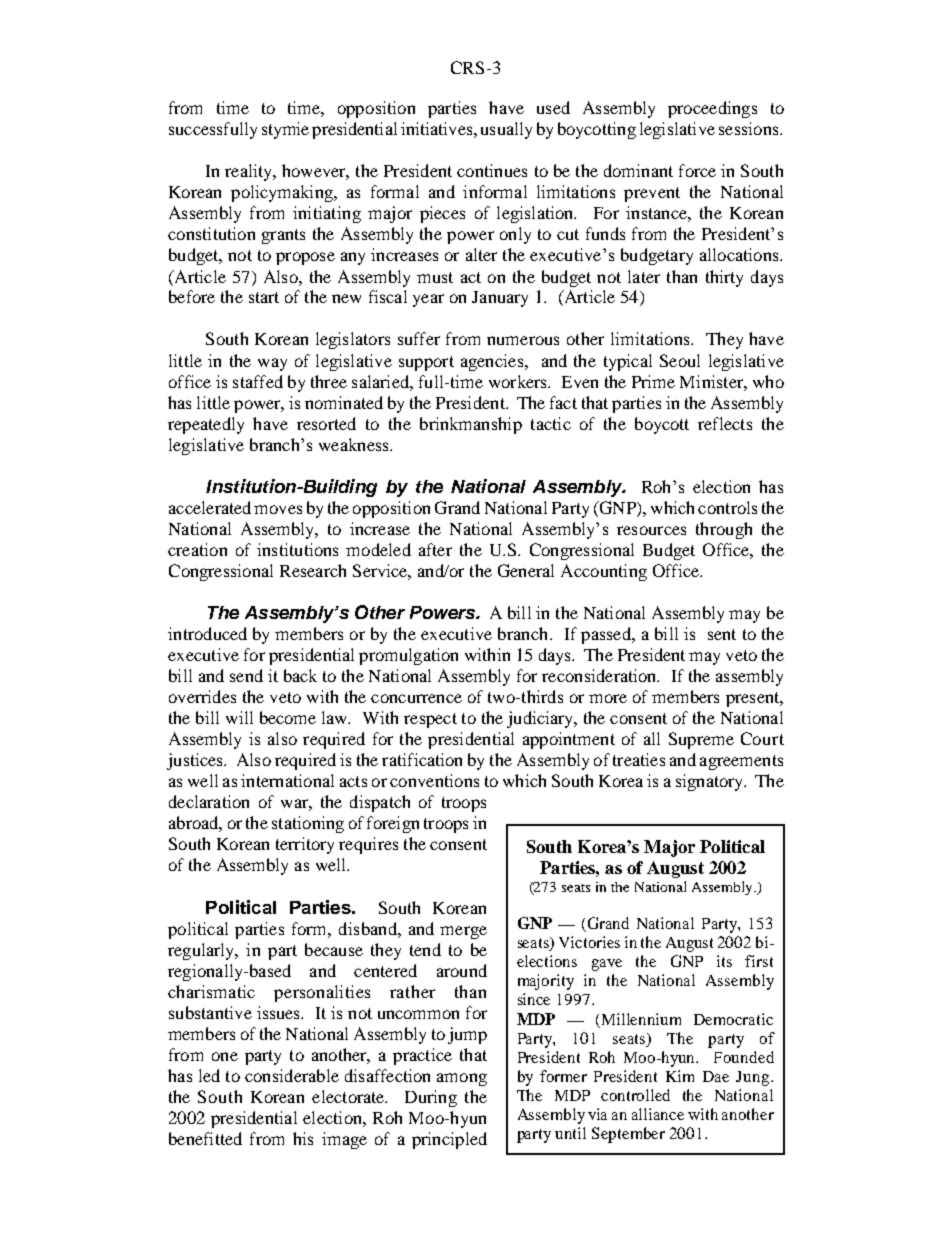  I want to click on introduced, so click(207, 633).
